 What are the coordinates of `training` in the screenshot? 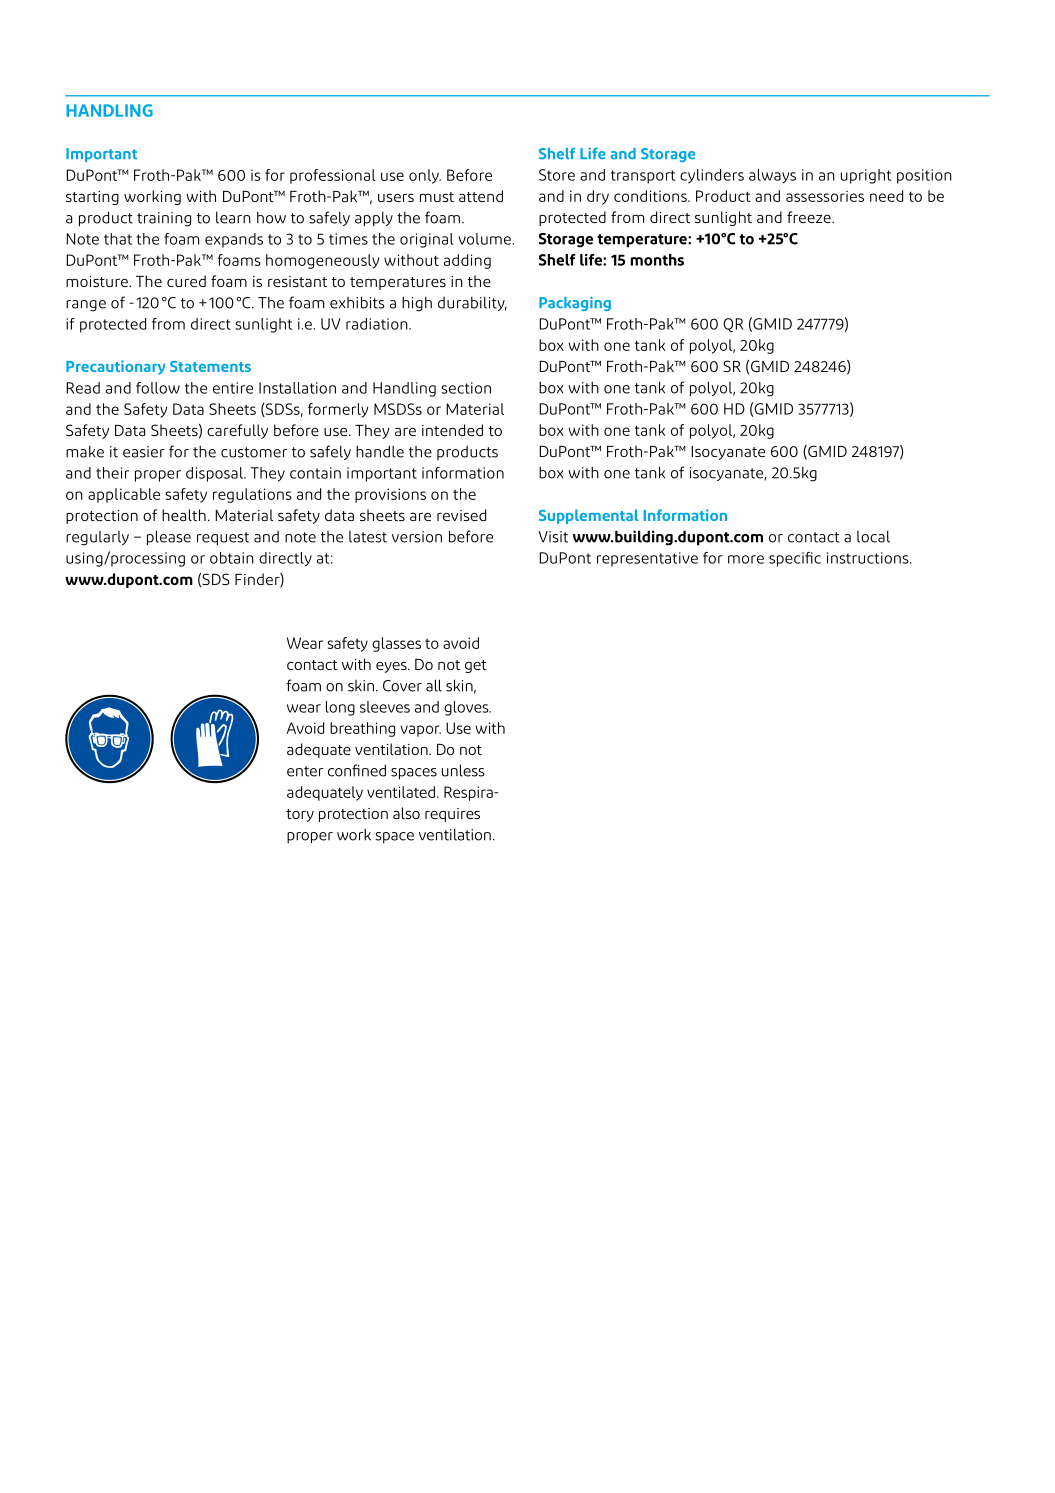 It's located at (164, 219).
